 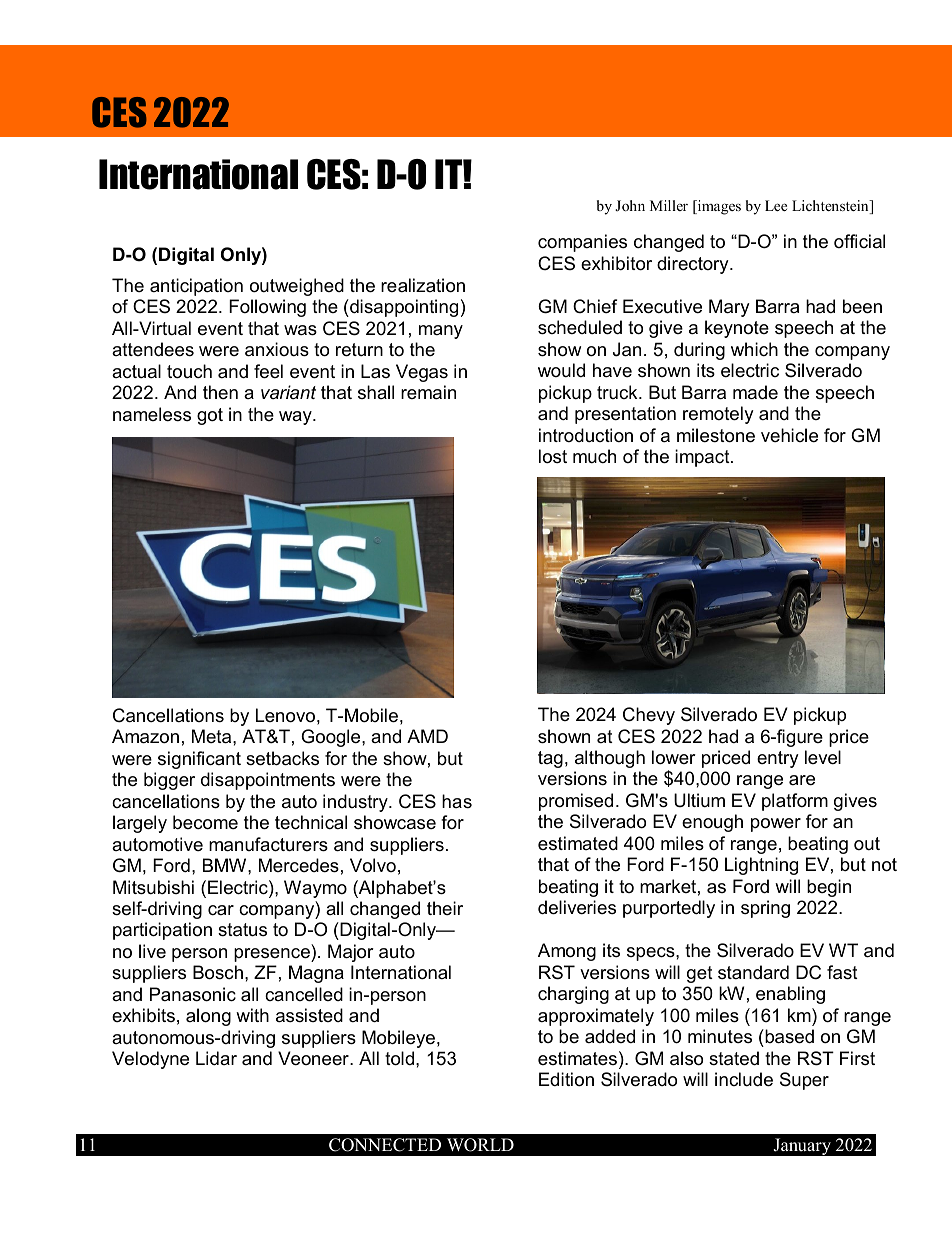 What do you see at coordinates (196, 287) in the screenshot?
I see `anticipation` at bounding box center [196, 287].
